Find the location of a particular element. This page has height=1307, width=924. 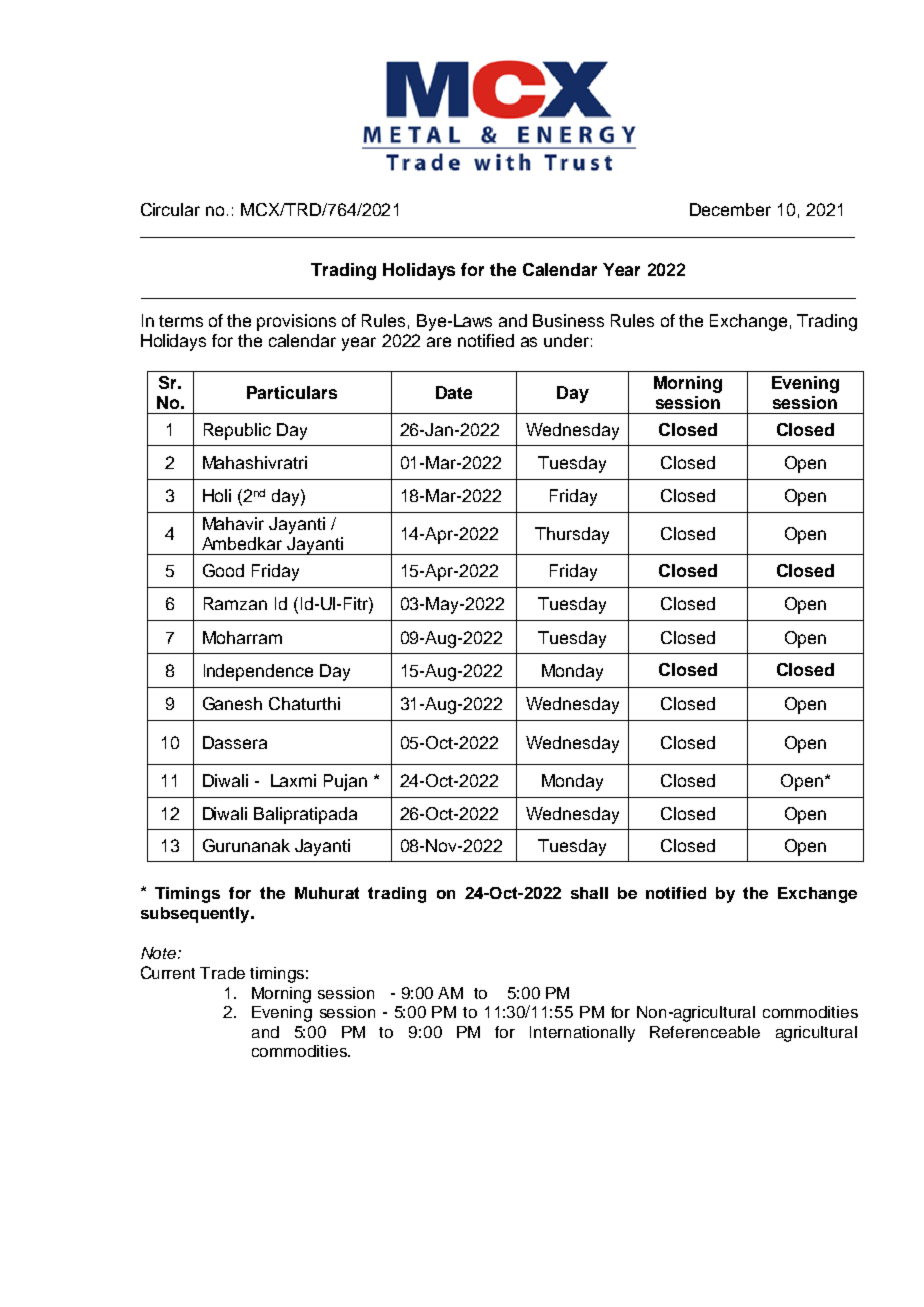

December is located at coordinates (730, 209).
